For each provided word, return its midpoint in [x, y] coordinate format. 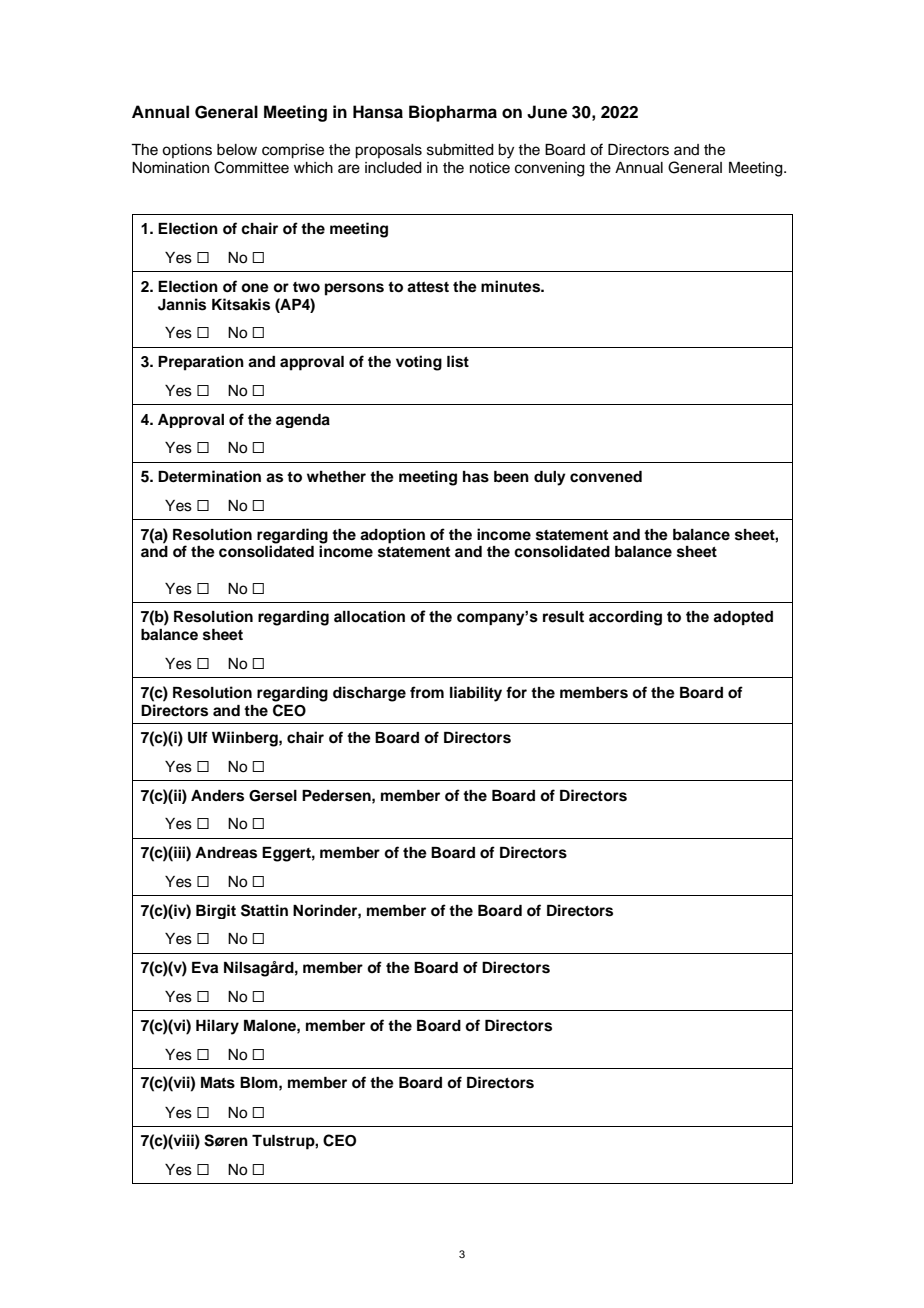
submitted [460, 150]
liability [476, 694]
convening [550, 169]
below [237, 150]
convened [606, 477]
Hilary [217, 1027]
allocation [369, 616]
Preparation [201, 363]
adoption [392, 536]
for [516, 692]
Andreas [226, 853]
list [458, 361]
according [625, 618]
